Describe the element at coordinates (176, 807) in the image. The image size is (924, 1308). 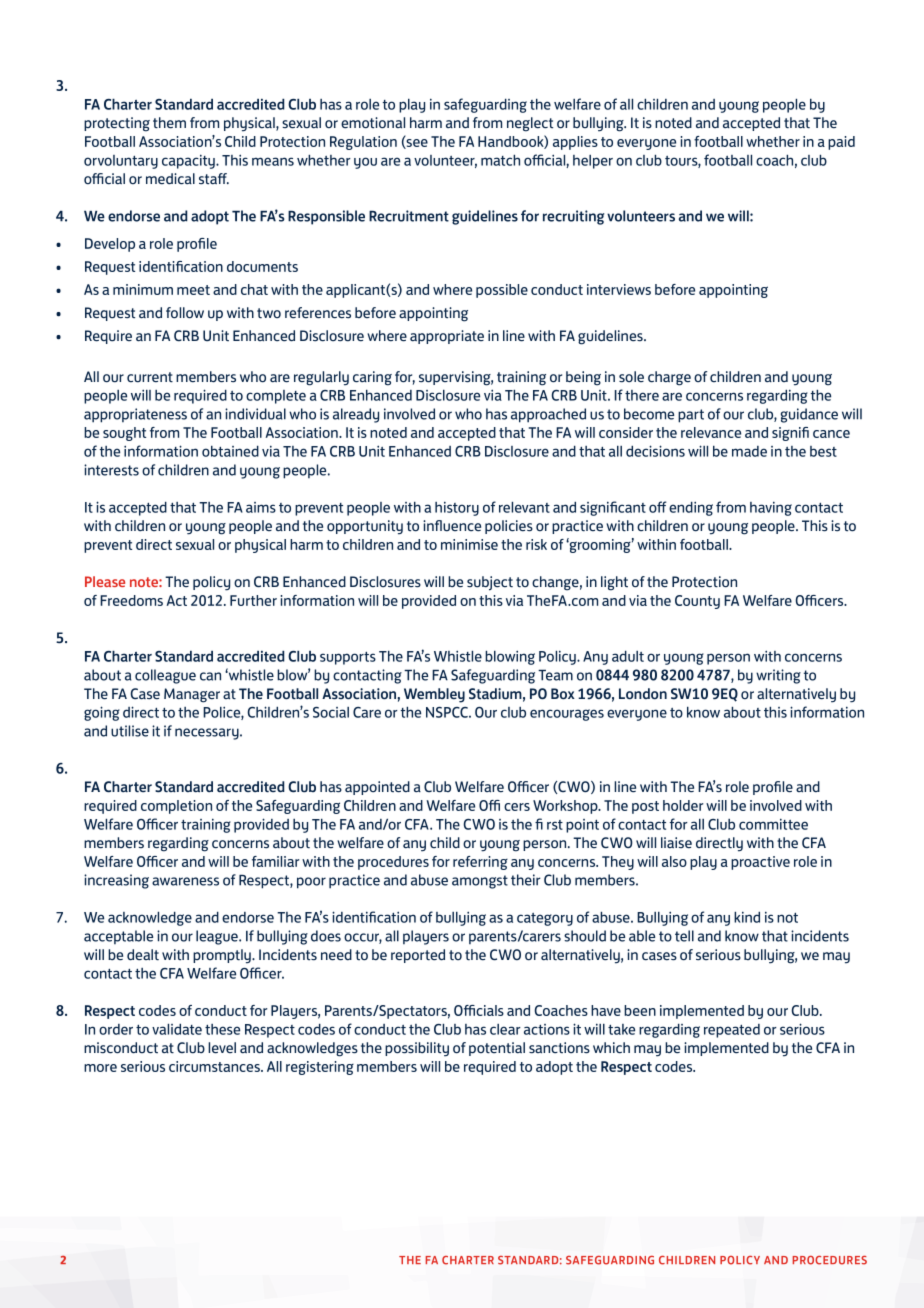
I see `completion` at that location.
